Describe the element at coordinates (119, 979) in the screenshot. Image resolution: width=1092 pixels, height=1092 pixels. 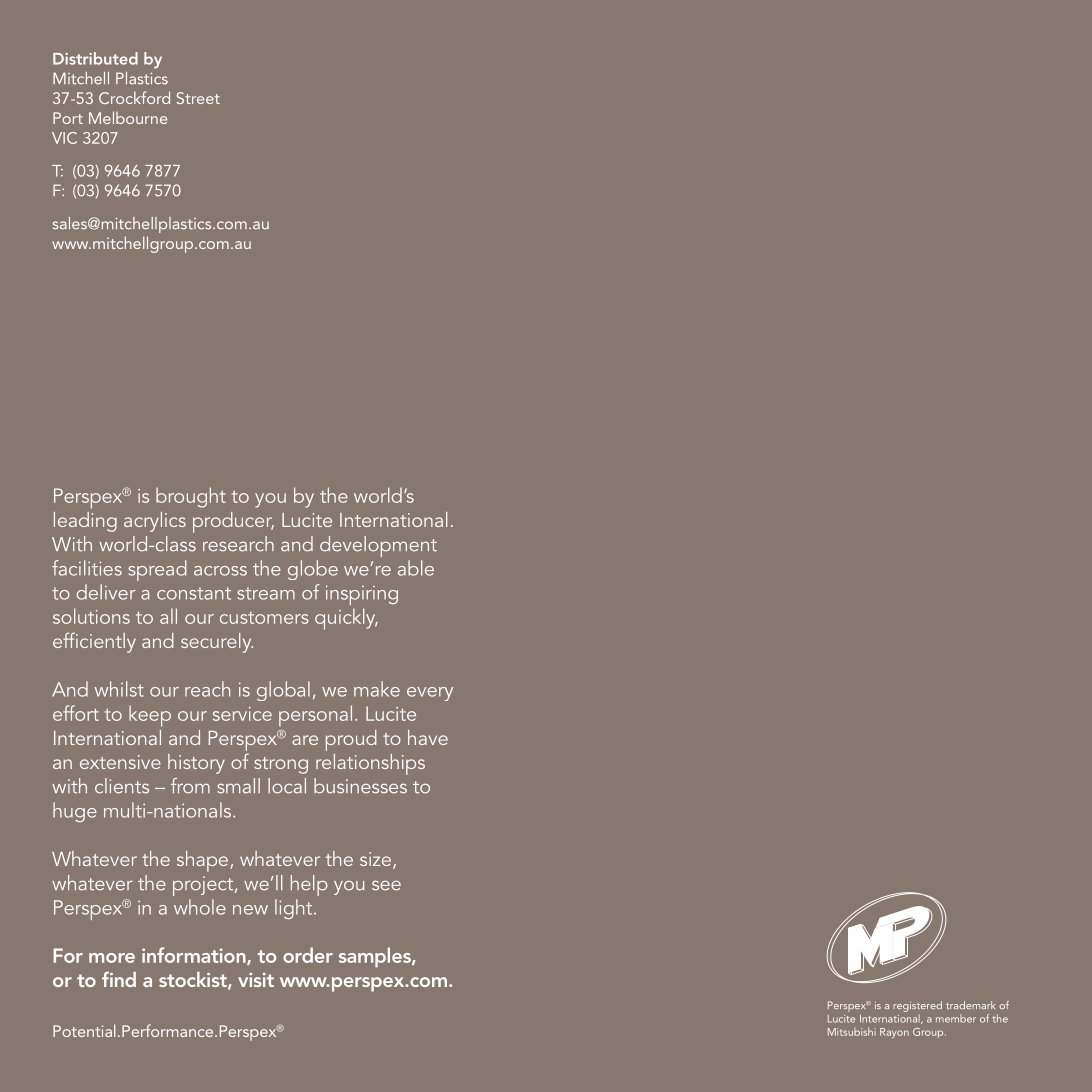
I see `find` at that location.
